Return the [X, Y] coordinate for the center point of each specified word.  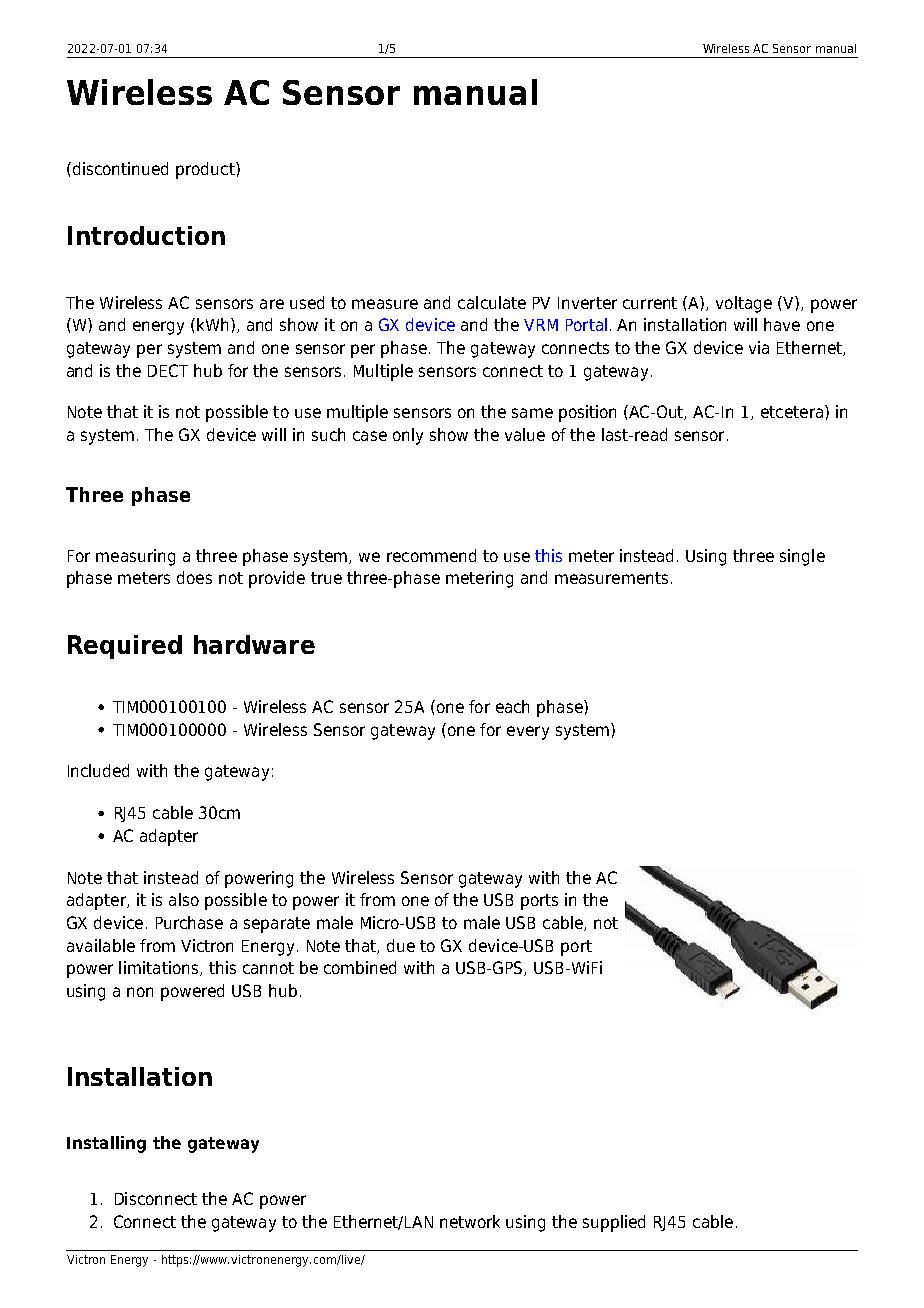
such [328, 434]
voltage [744, 304]
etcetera [792, 412]
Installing [106, 1144]
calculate [492, 302]
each [512, 706]
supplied [614, 1223]
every [528, 733]
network [470, 1221]
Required [125, 647]
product [206, 170]
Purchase [189, 922]
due [401, 945]
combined [360, 967]
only [408, 436]
